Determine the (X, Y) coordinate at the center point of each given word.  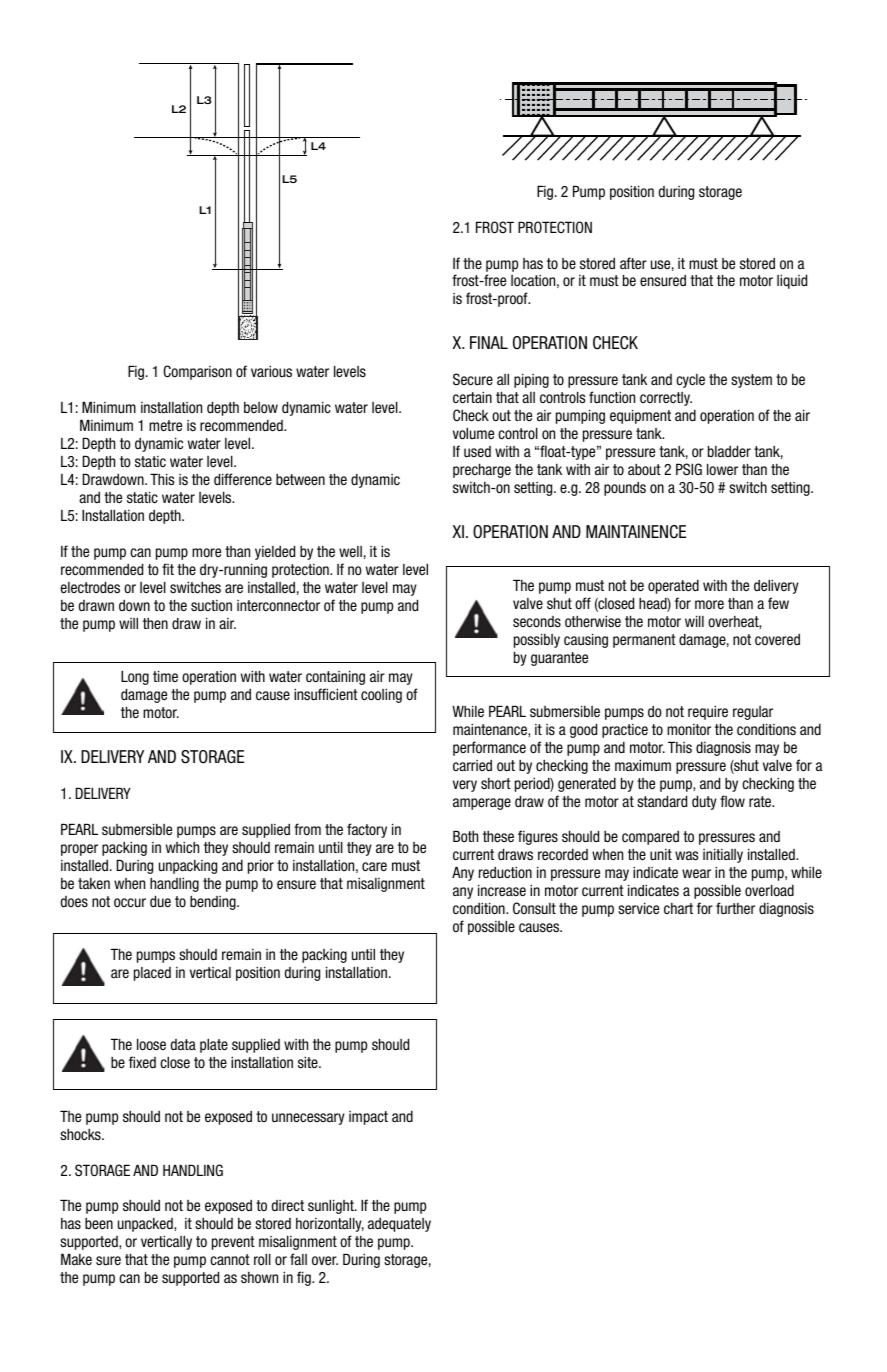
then (155, 624)
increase (502, 890)
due (160, 901)
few (778, 603)
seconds (537, 622)
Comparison (197, 372)
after (633, 263)
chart (678, 908)
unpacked (146, 1225)
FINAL (489, 342)
